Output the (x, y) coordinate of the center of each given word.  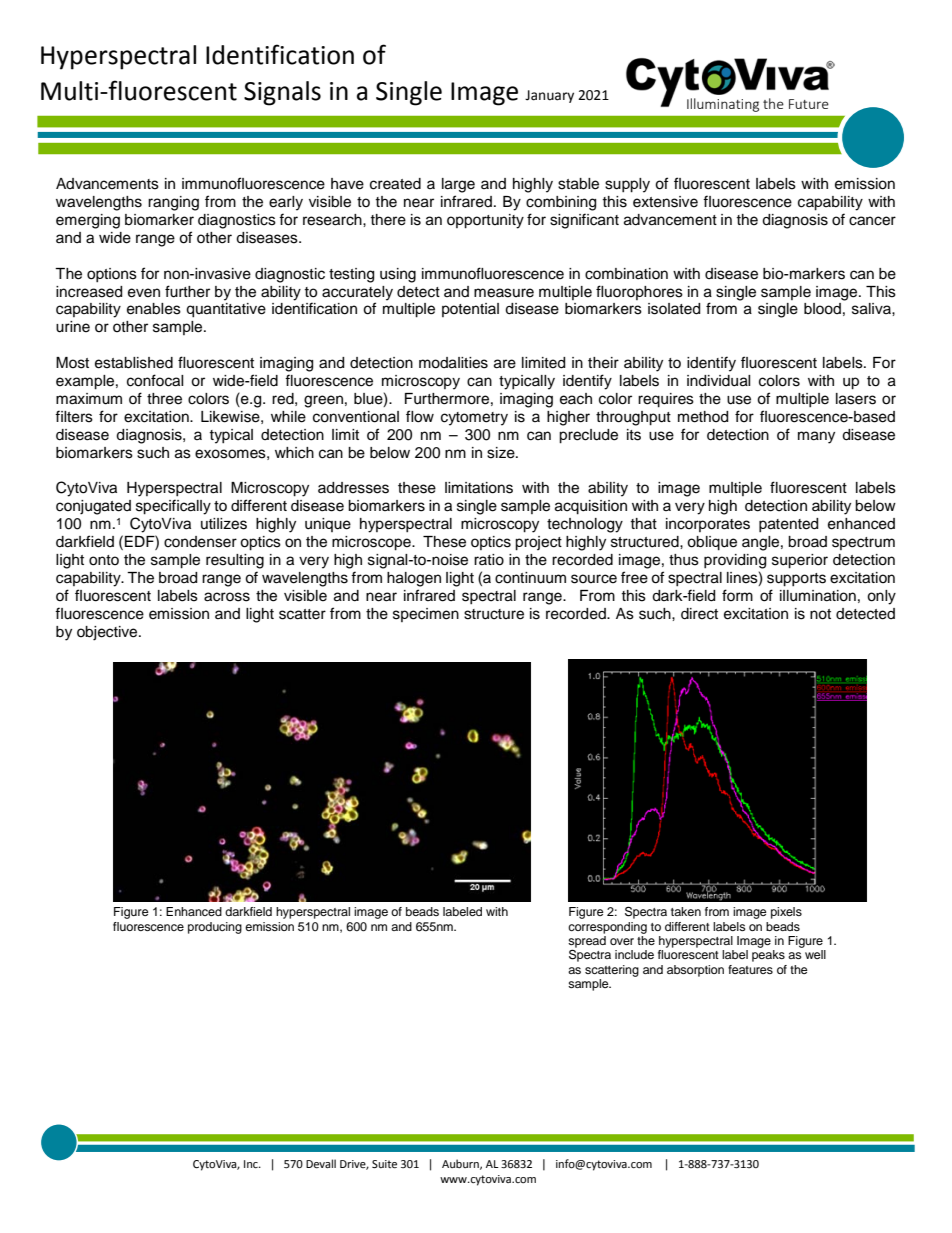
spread (587, 943)
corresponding (607, 928)
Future (809, 104)
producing (215, 928)
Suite (384, 1164)
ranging (173, 203)
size (502, 453)
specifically (173, 507)
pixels (786, 913)
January (549, 96)
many (816, 437)
